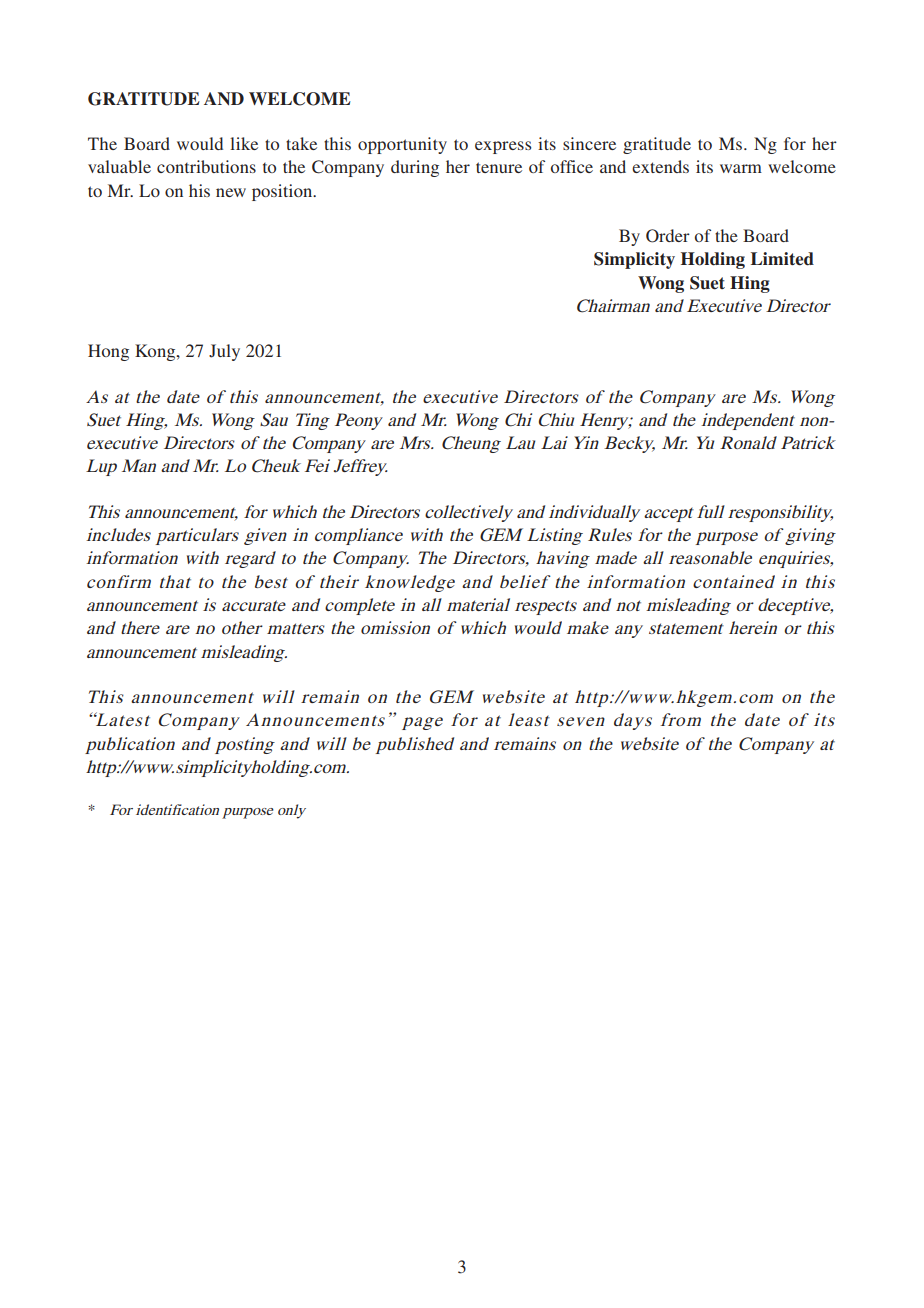 This screenshot has height=1308, width=924. I want to click on Order, so click(668, 236).
